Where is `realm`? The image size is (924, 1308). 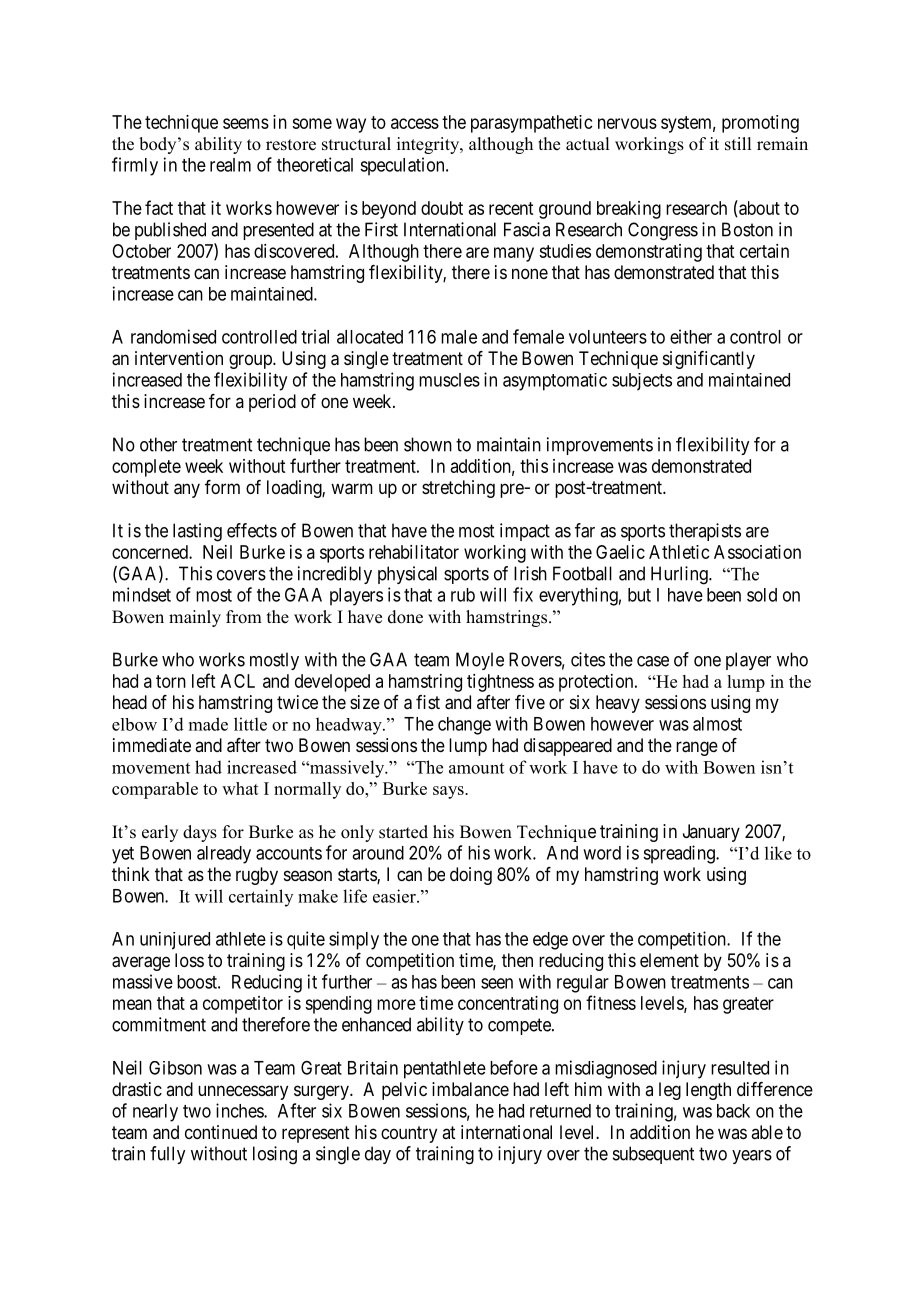 realm is located at coordinates (230, 165).
